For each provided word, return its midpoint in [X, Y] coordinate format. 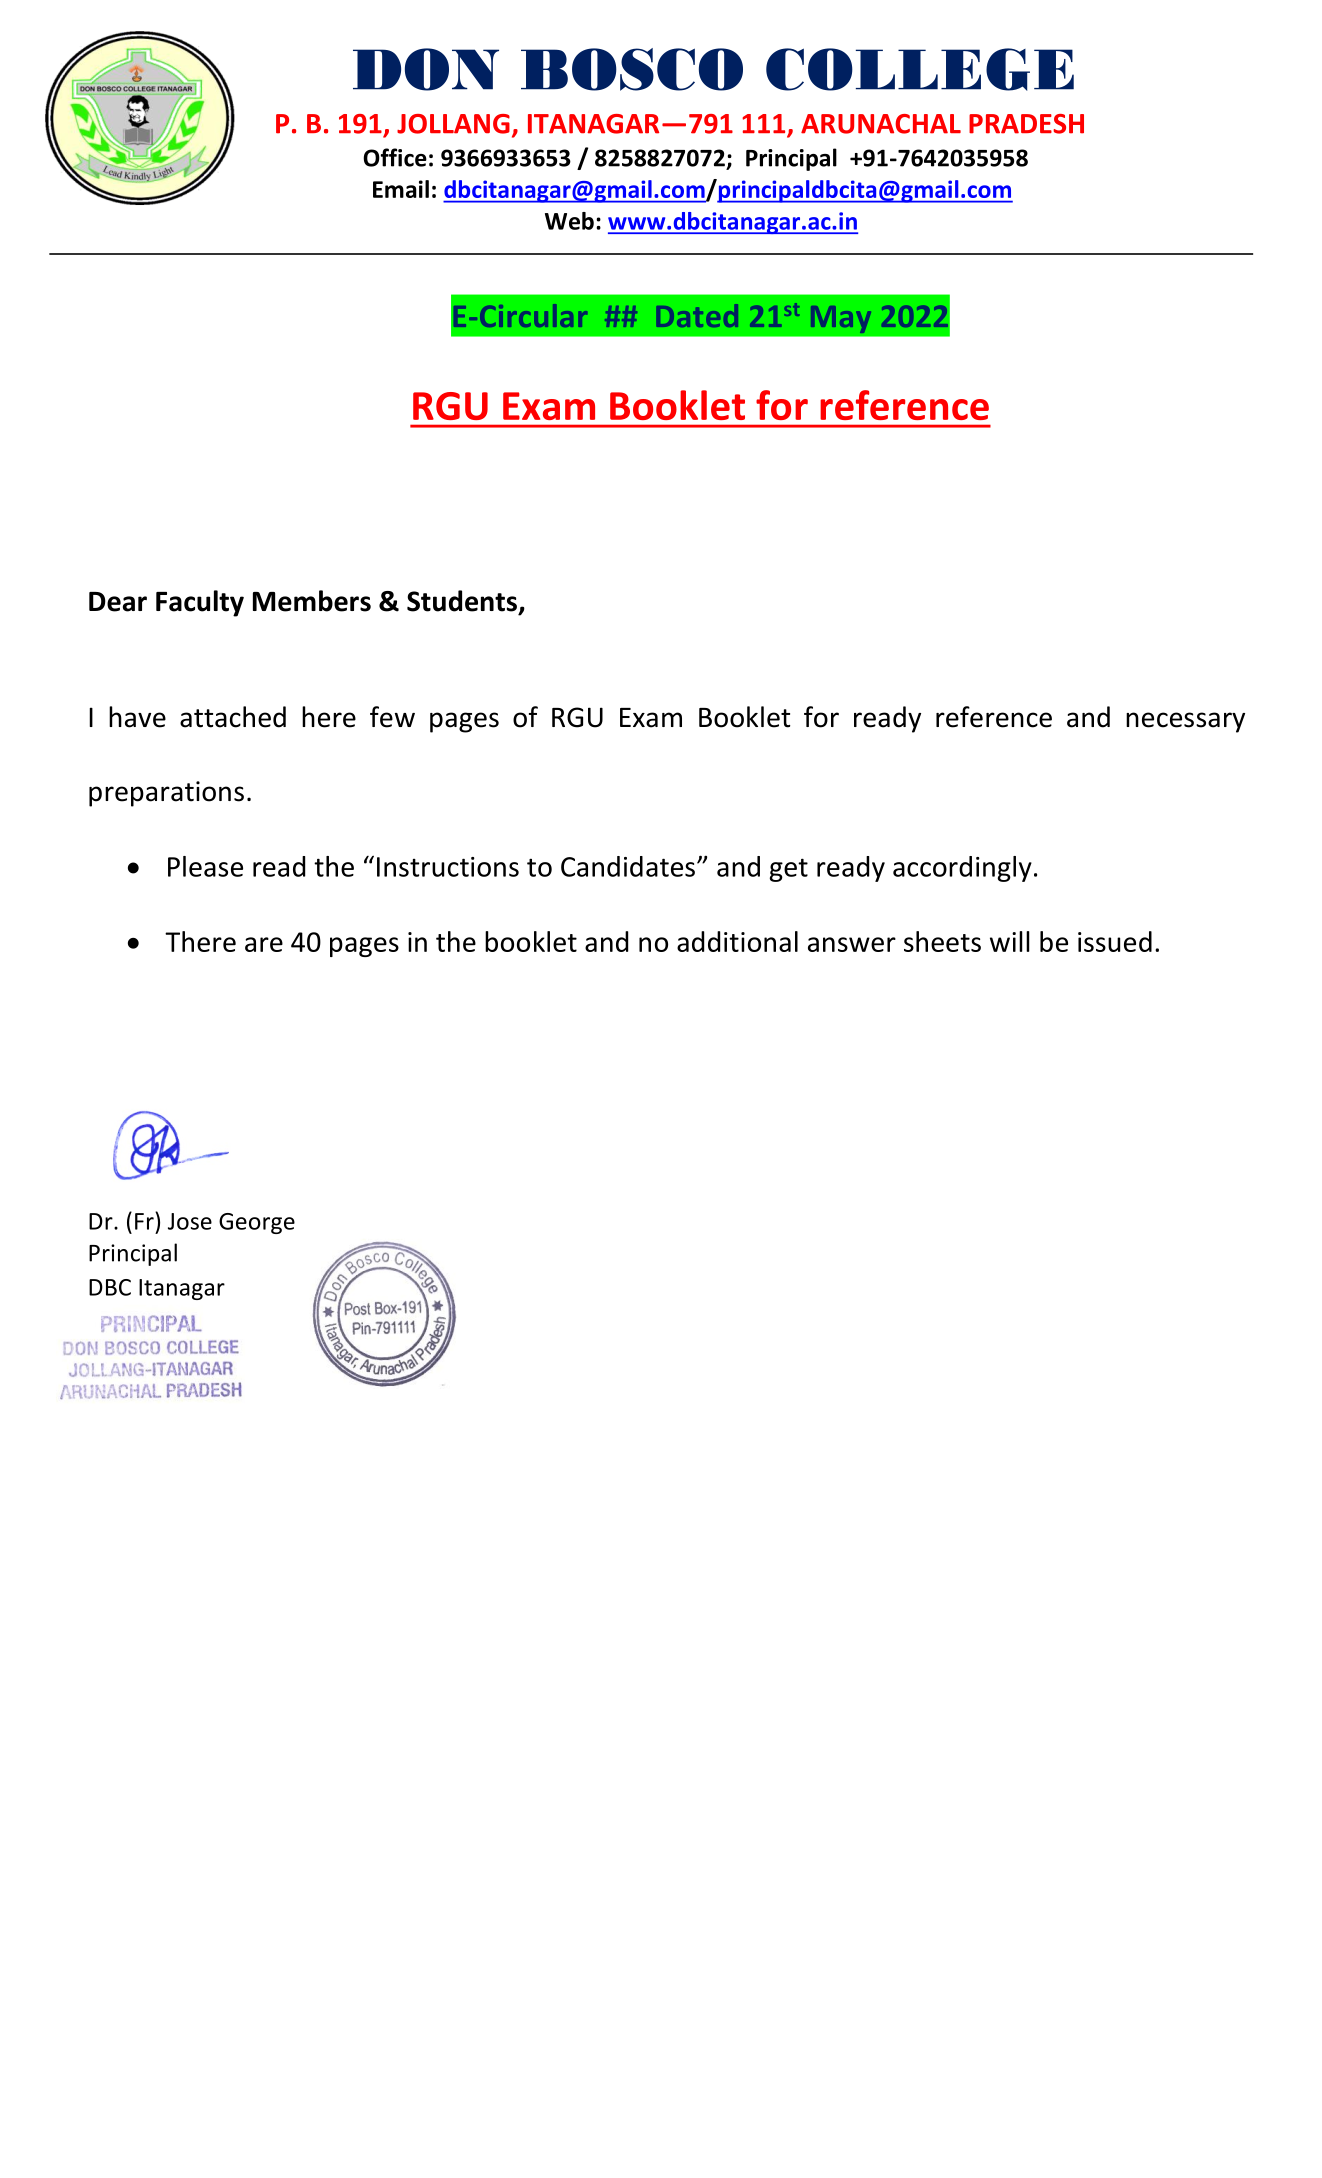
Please [205, 866]
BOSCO [632, 69]
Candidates [628, 866]
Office [395, 157]
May [841, 319]
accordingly [962, 869]
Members [312, 601]
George [257, 1223]
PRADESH [1026, 124]
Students [462, 601]
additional [737, 941]
